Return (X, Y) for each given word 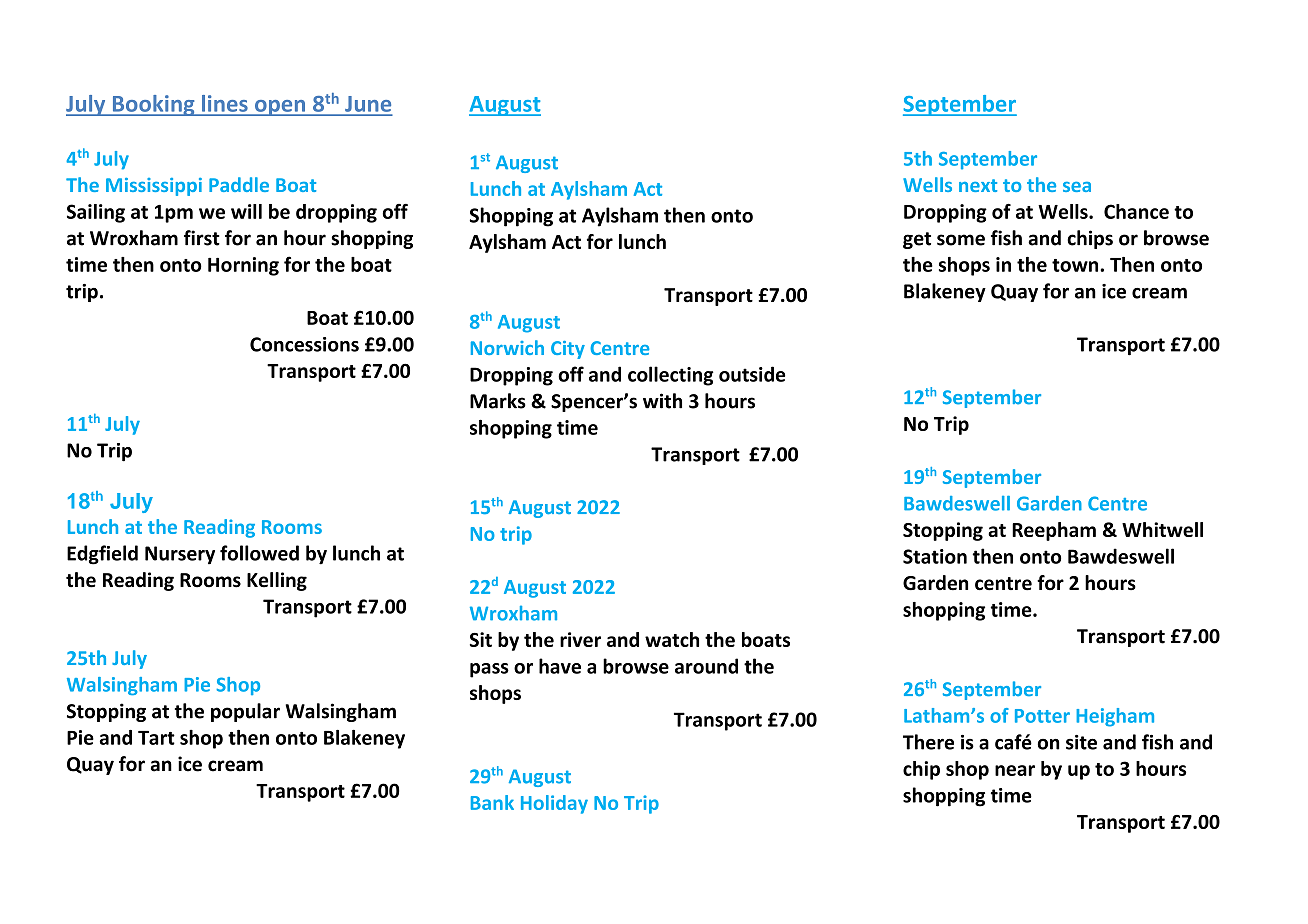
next (978, 185)
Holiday (554, 804)
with (662, 401)
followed (259, 553)
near (1015, 770)
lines (224, 103)
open (280, 108)
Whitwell (1162, 529)
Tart (156, 738)
